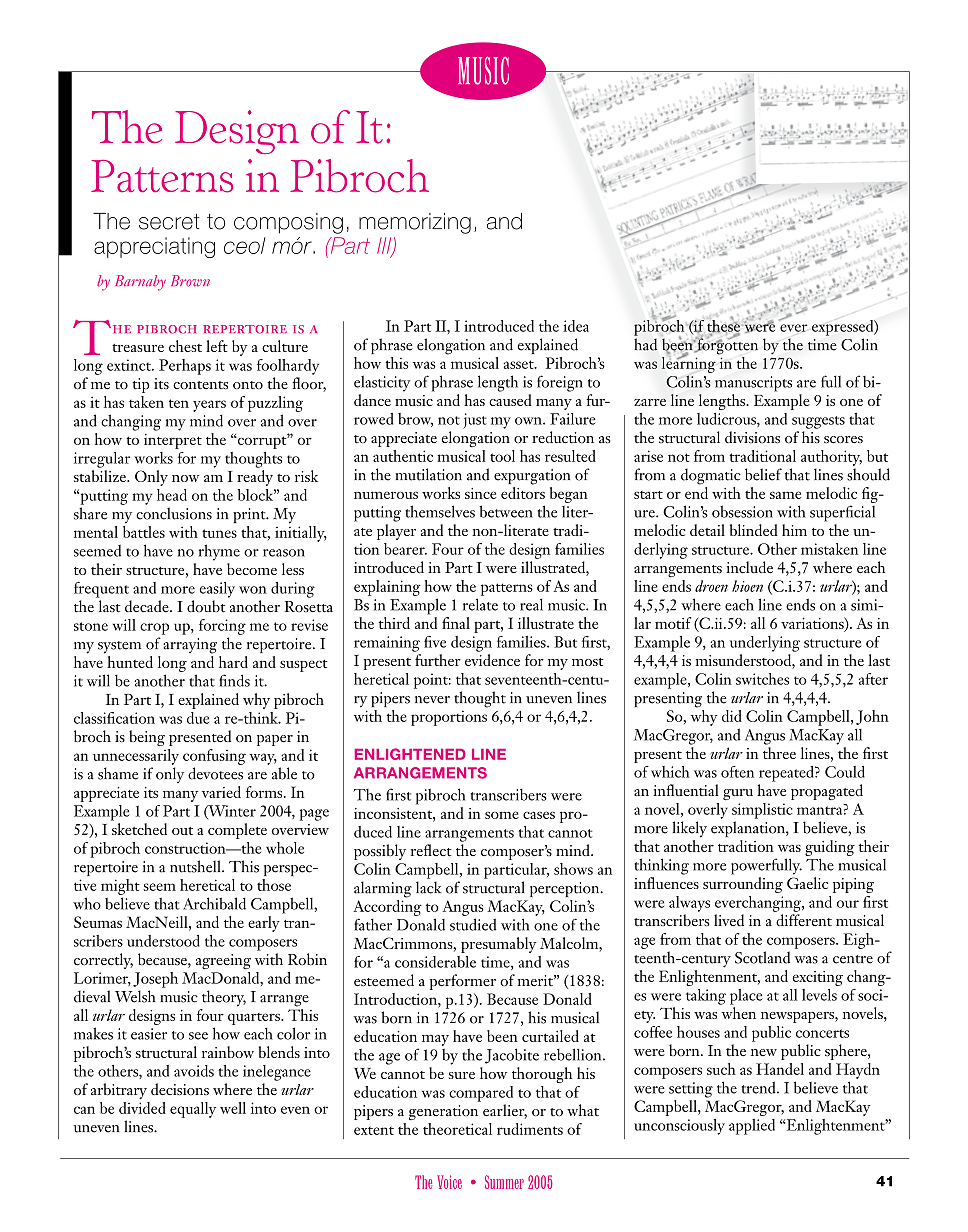 This screenshot has width=968, height=1232. Describe the element at coordinates (415, 223) in the screenshot. I see `memorizing` at that location.
